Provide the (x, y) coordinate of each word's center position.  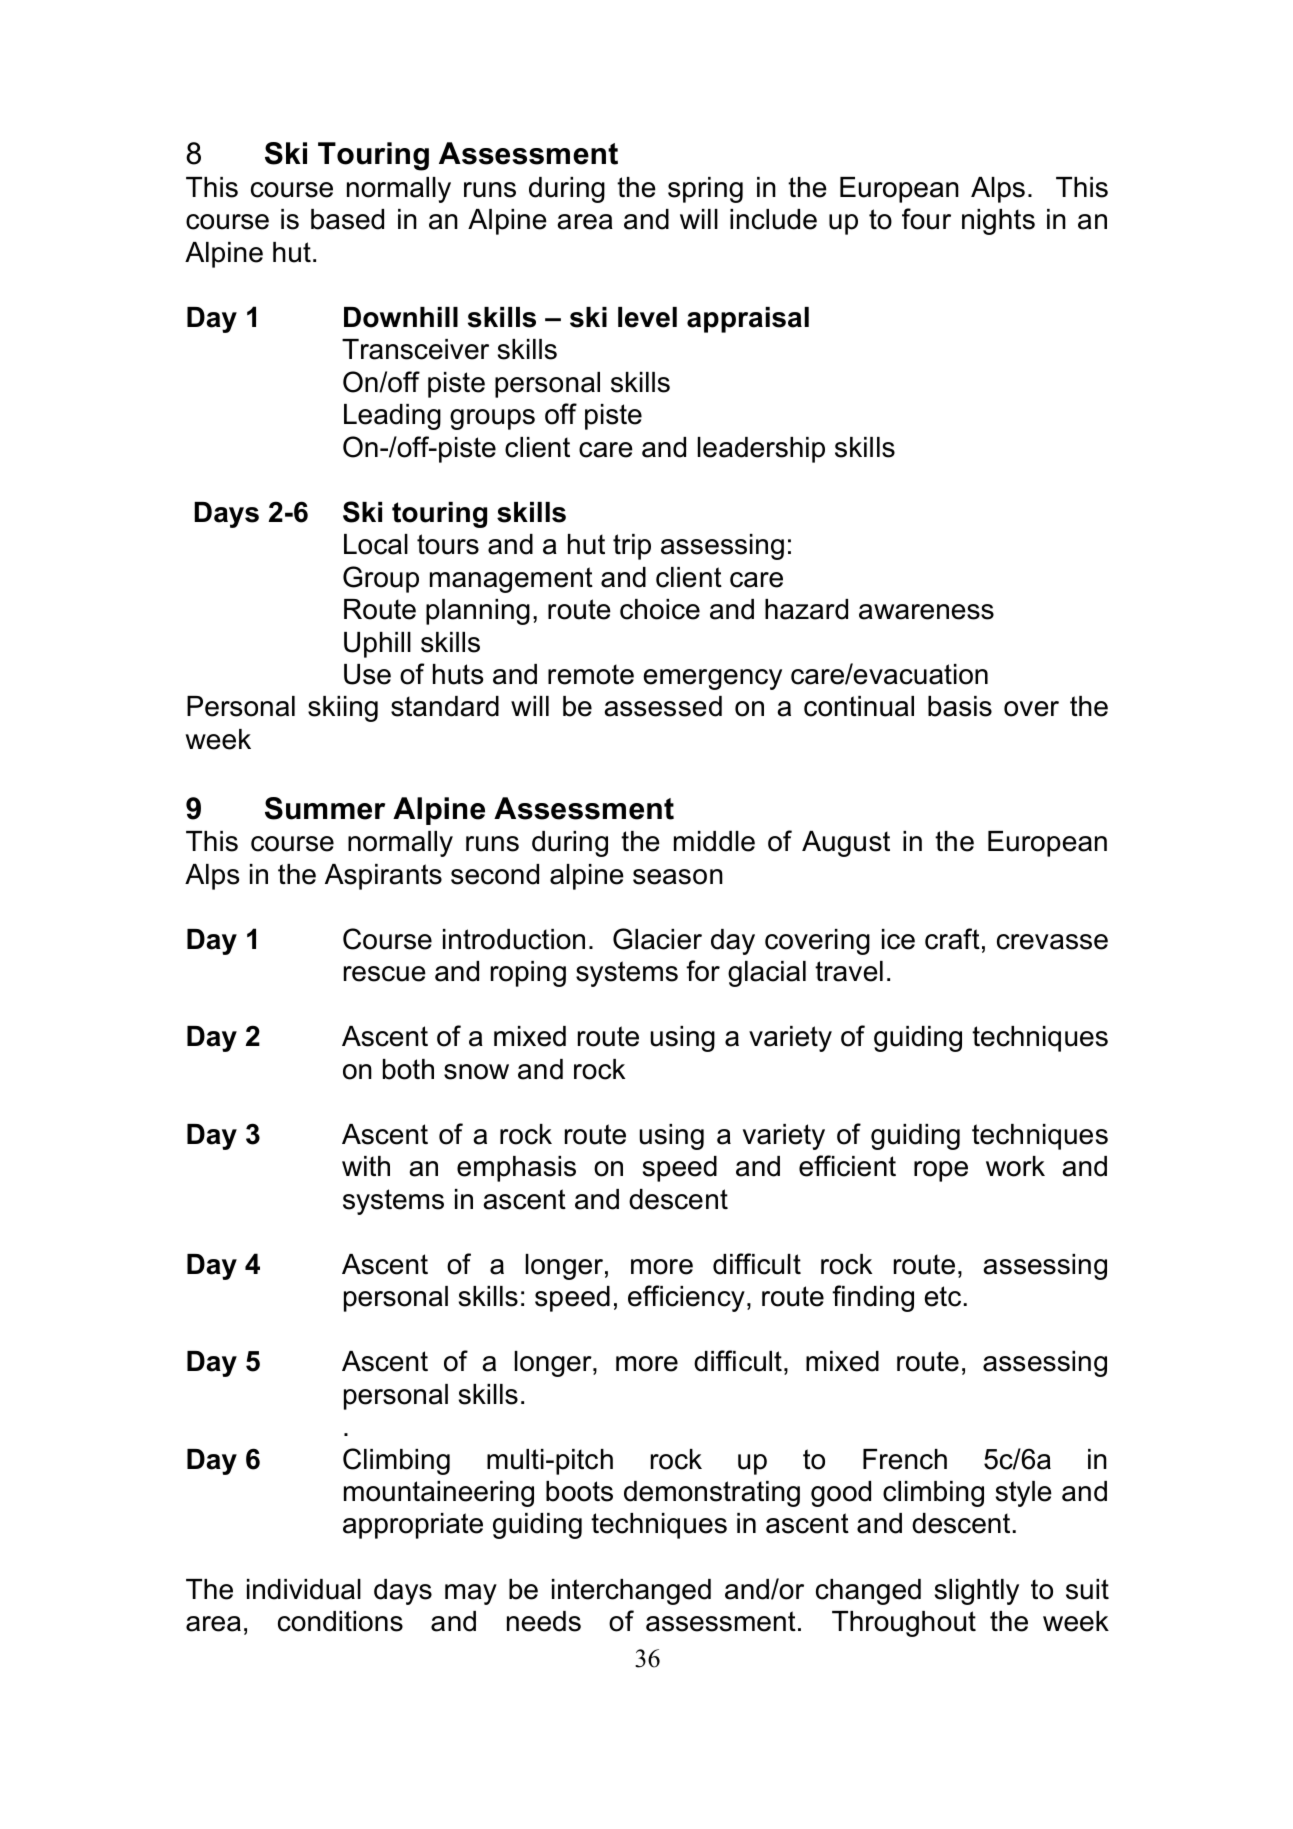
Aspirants (383, 877)
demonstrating (712, 1494)
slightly (977, 1592)
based (347, 219)
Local (376, 544)
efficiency (686, 1298)
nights (998, 222)
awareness (926, 612)
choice (660, 609)
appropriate (413, 1526)
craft (952, 939)
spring (705, 190)
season (678, 877)
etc (942, 1296)
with (366, 1166)
